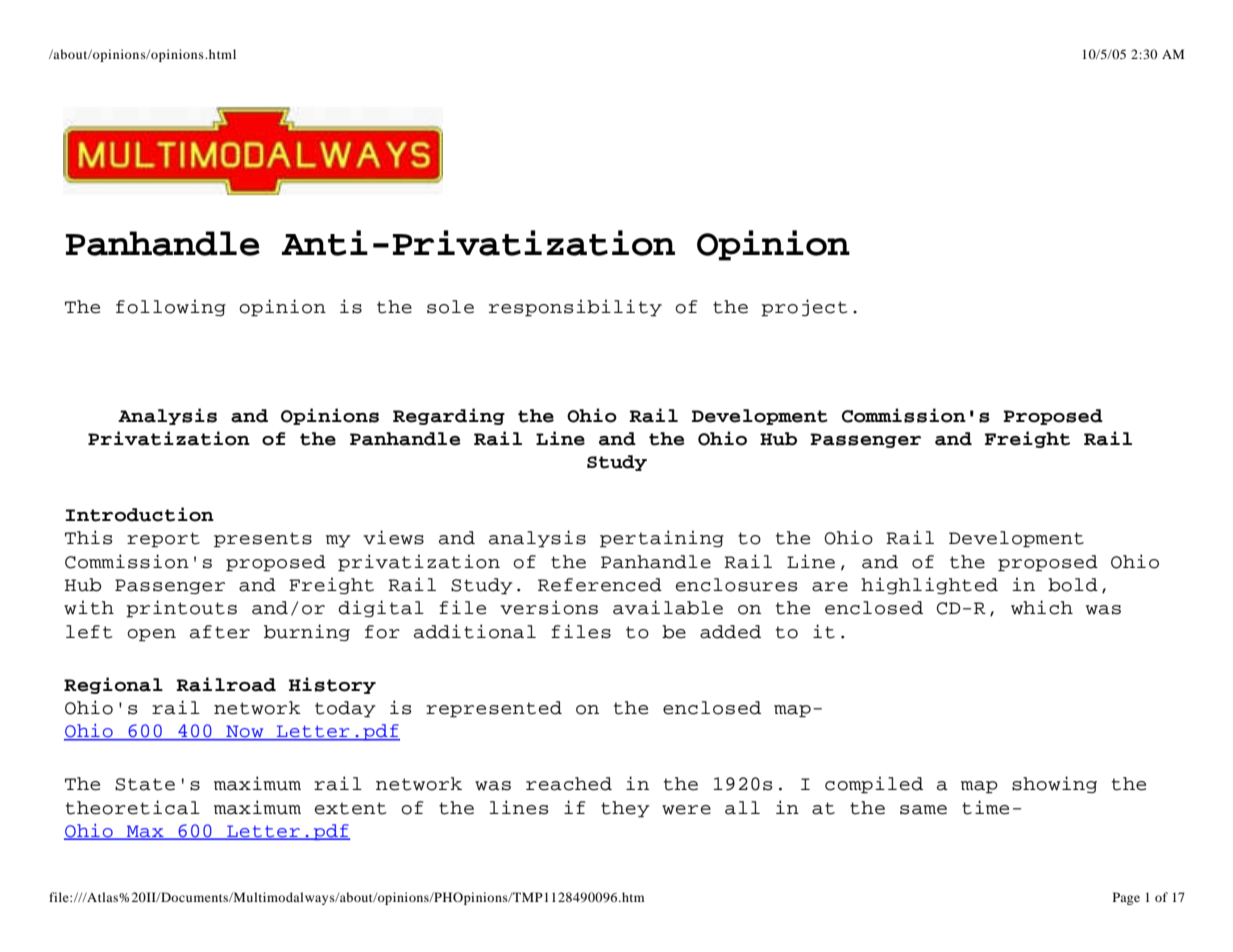 The height and width of the screenshot is (952, 1233). What do you see at coordinates (139, 514) in the screenshot?
I see `Introduction` at bounding box center [139, 514].
